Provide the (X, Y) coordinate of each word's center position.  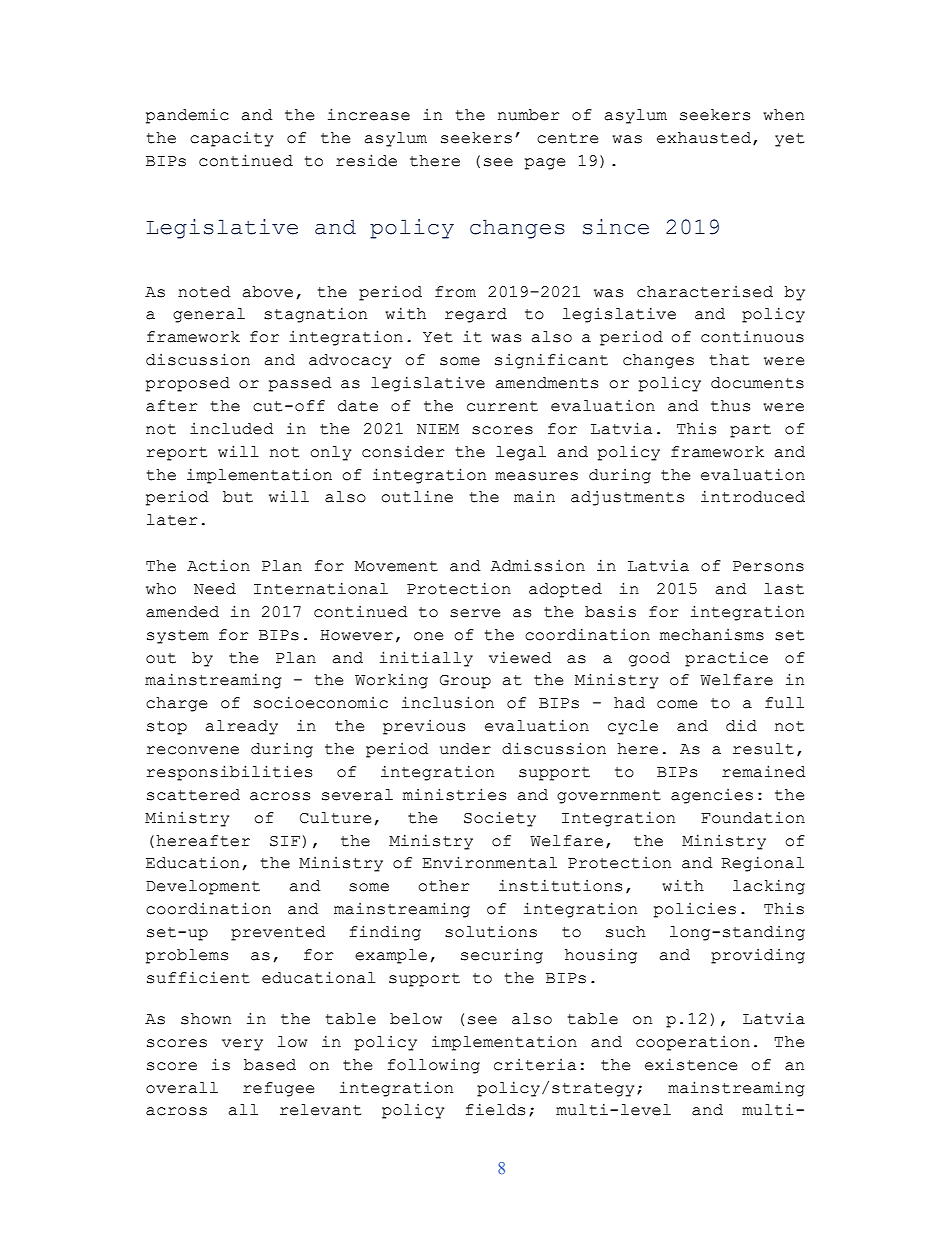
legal (521, 453)
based (270, 1065)
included (232, 429)
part (750, 431)
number (528, 115)
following (434, 1066)
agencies (712, 796)
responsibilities (229, 773)
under (465, 749)
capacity (231, 139)
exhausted (704, 138)
